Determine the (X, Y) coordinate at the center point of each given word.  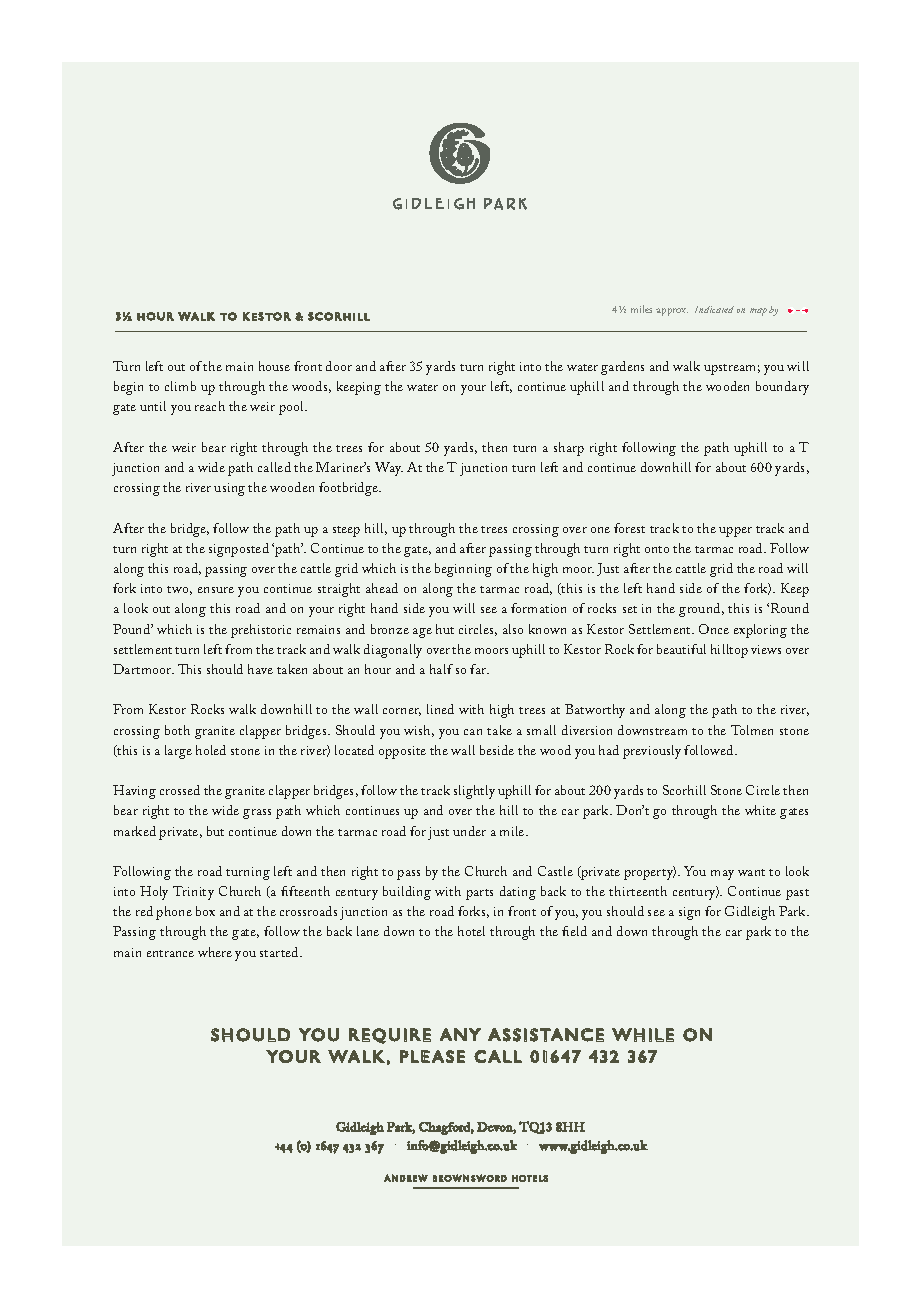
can (473, 732)
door (339, 366)
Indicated (714, 309)
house (274, 366)
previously (652, 752)
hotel (471, 931)
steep (346, 531)
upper (735, 532)
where (215, 952)
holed (211, 750)
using (229, 489)
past (797, 894)
